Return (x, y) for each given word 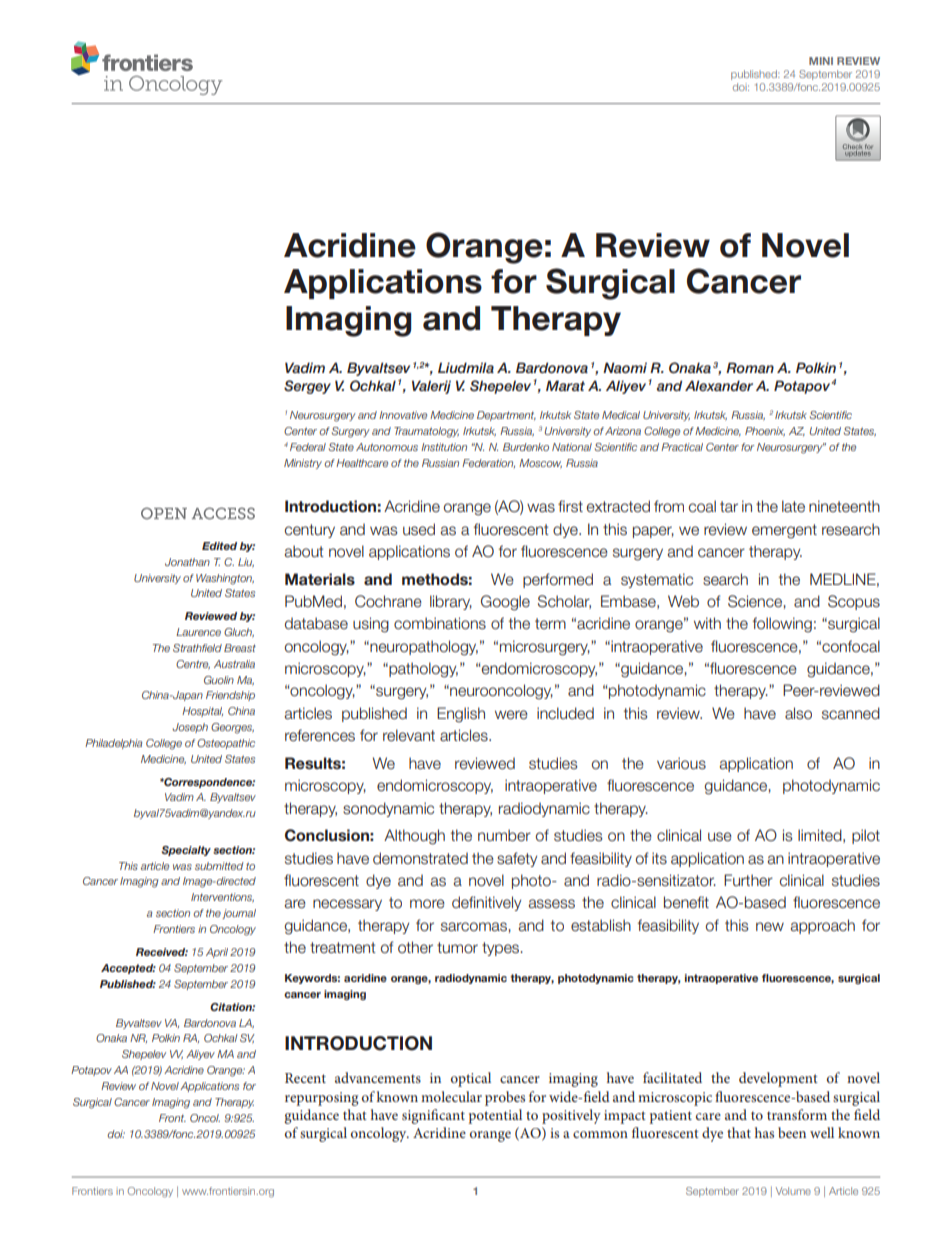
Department (506, 416)
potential (495, 1116)
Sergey (307, 387)
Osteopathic (226, 744)
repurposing (322, 1099)
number (504, 835)
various (681, 763)
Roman (750, 367)
